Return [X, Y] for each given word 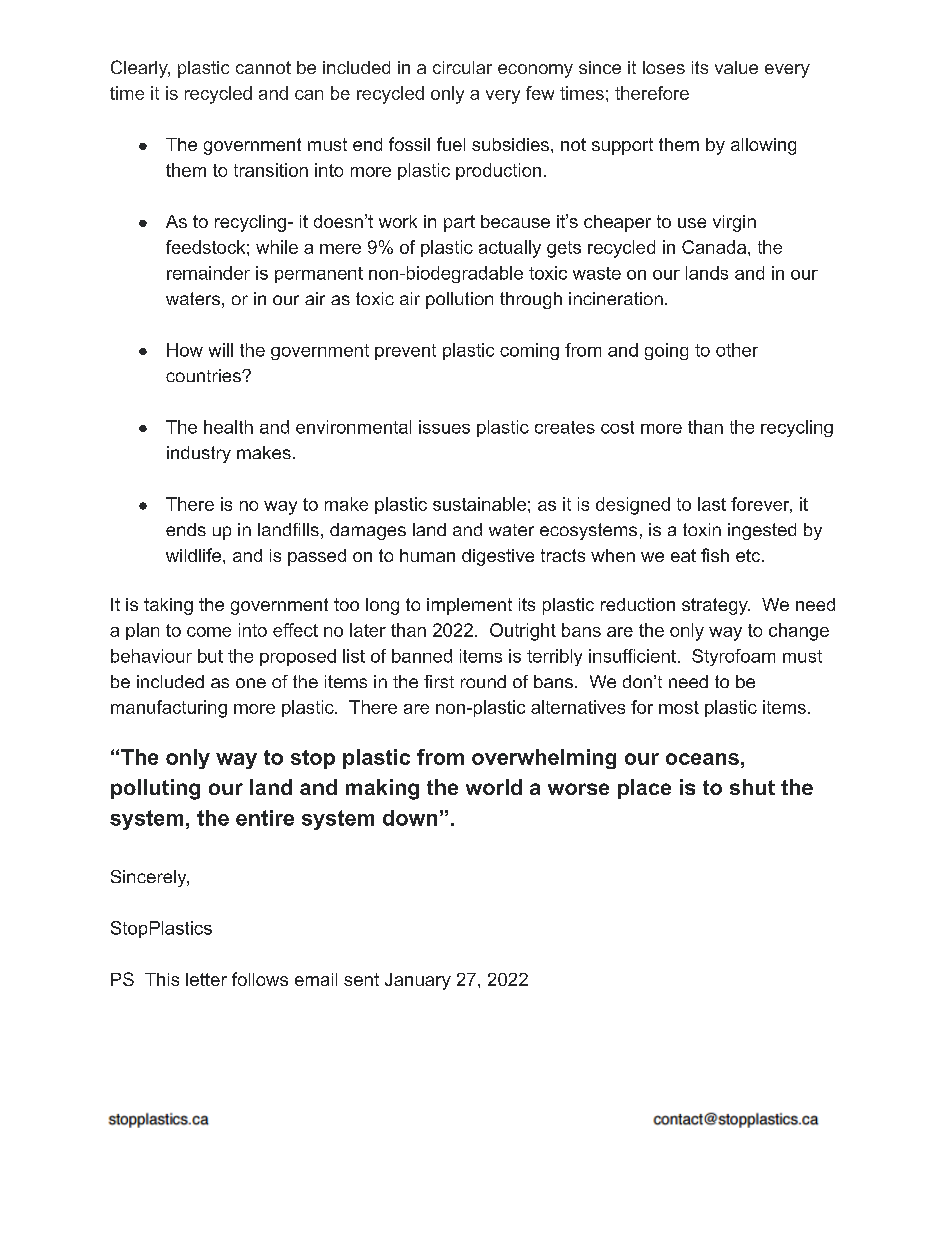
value [736, 67]
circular [462, 67]
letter [206, 979]
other [737, 350]
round [483, 681]
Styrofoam [733, 657]
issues [444, 427]
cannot [263, 67]
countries [204, 375]
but [210, 656]
